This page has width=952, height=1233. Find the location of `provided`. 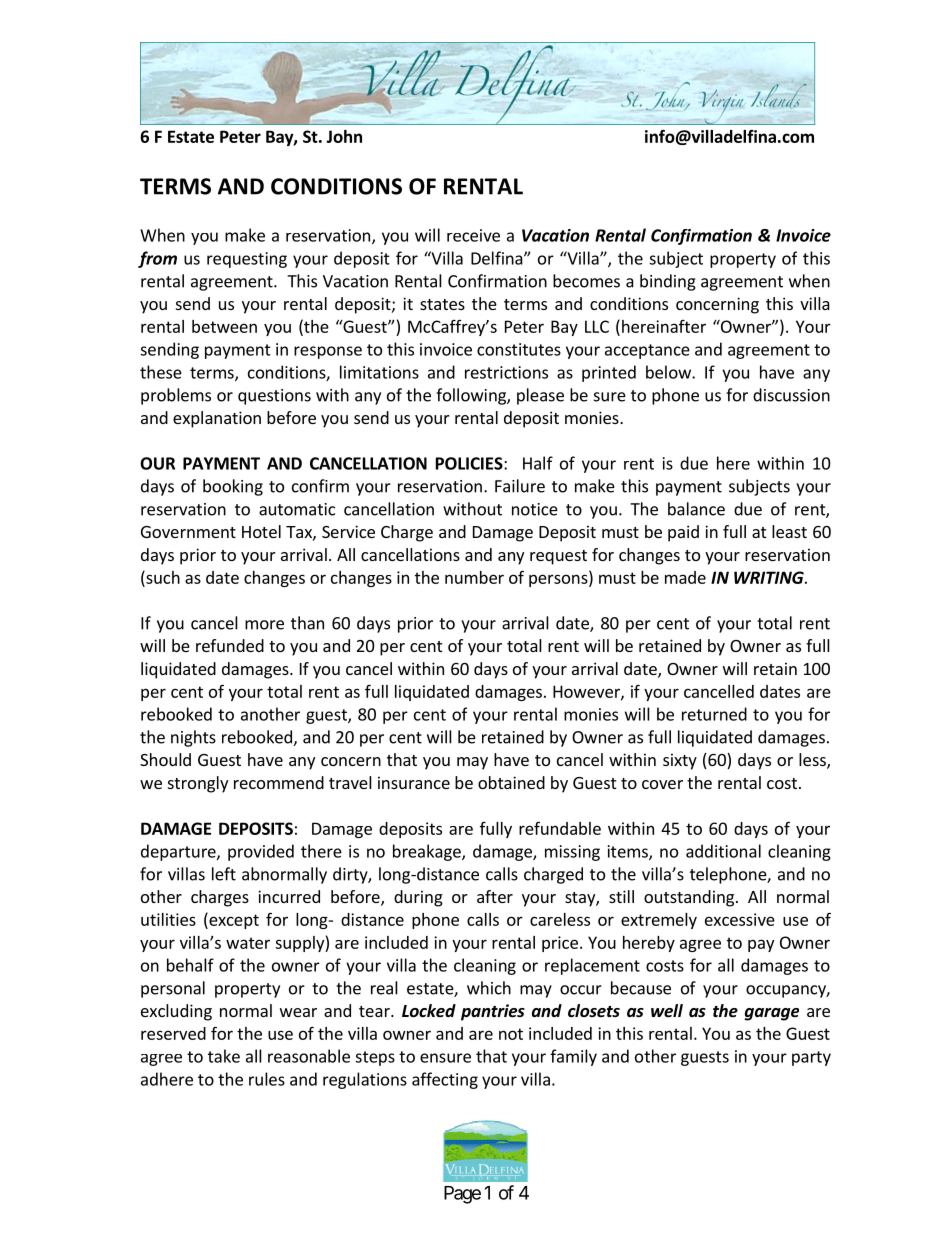

provided is located at coordinates (261, 852).
